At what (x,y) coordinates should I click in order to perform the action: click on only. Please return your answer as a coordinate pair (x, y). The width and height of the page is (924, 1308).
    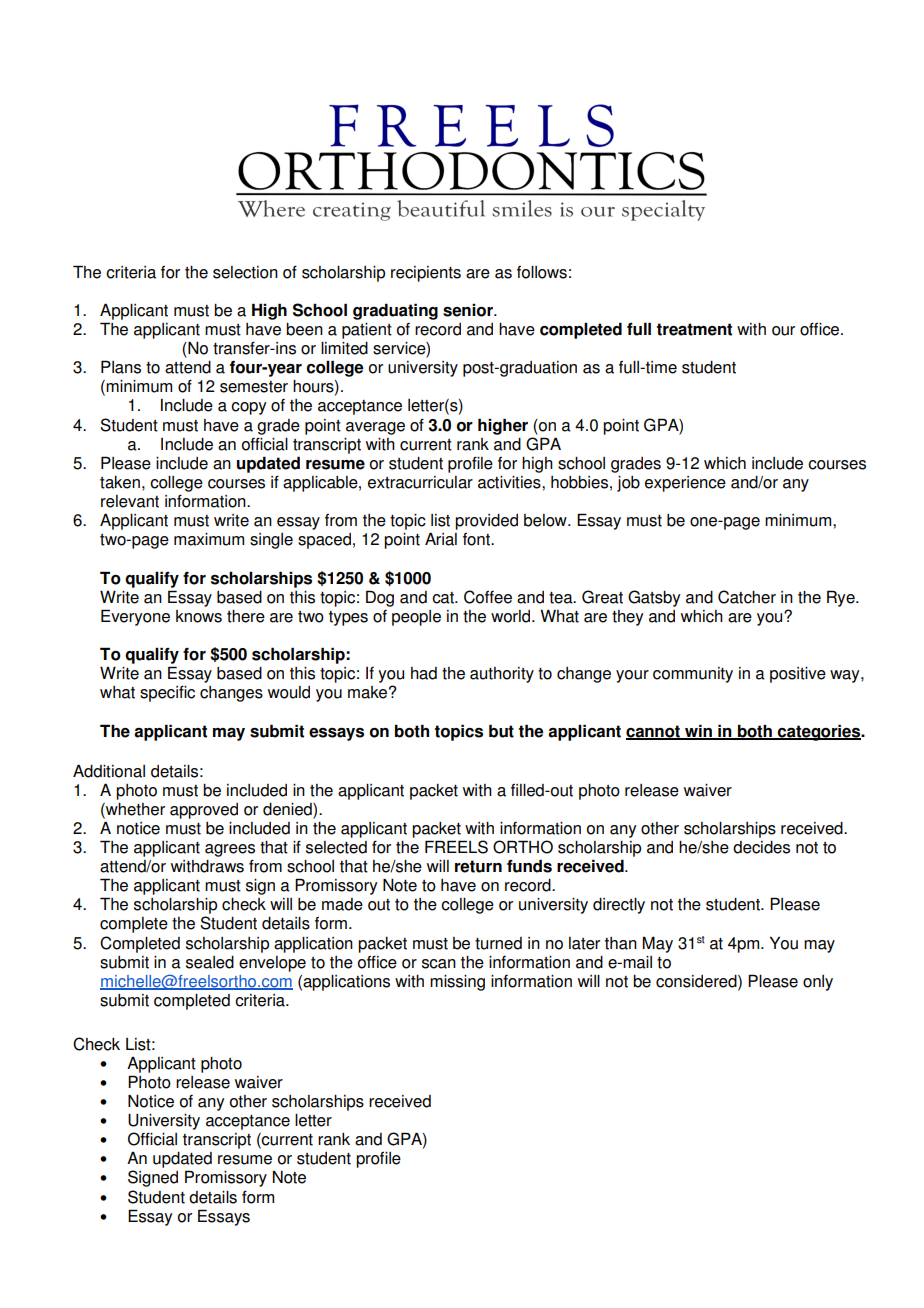
    Looking at the image, I should click on (818, 983).
